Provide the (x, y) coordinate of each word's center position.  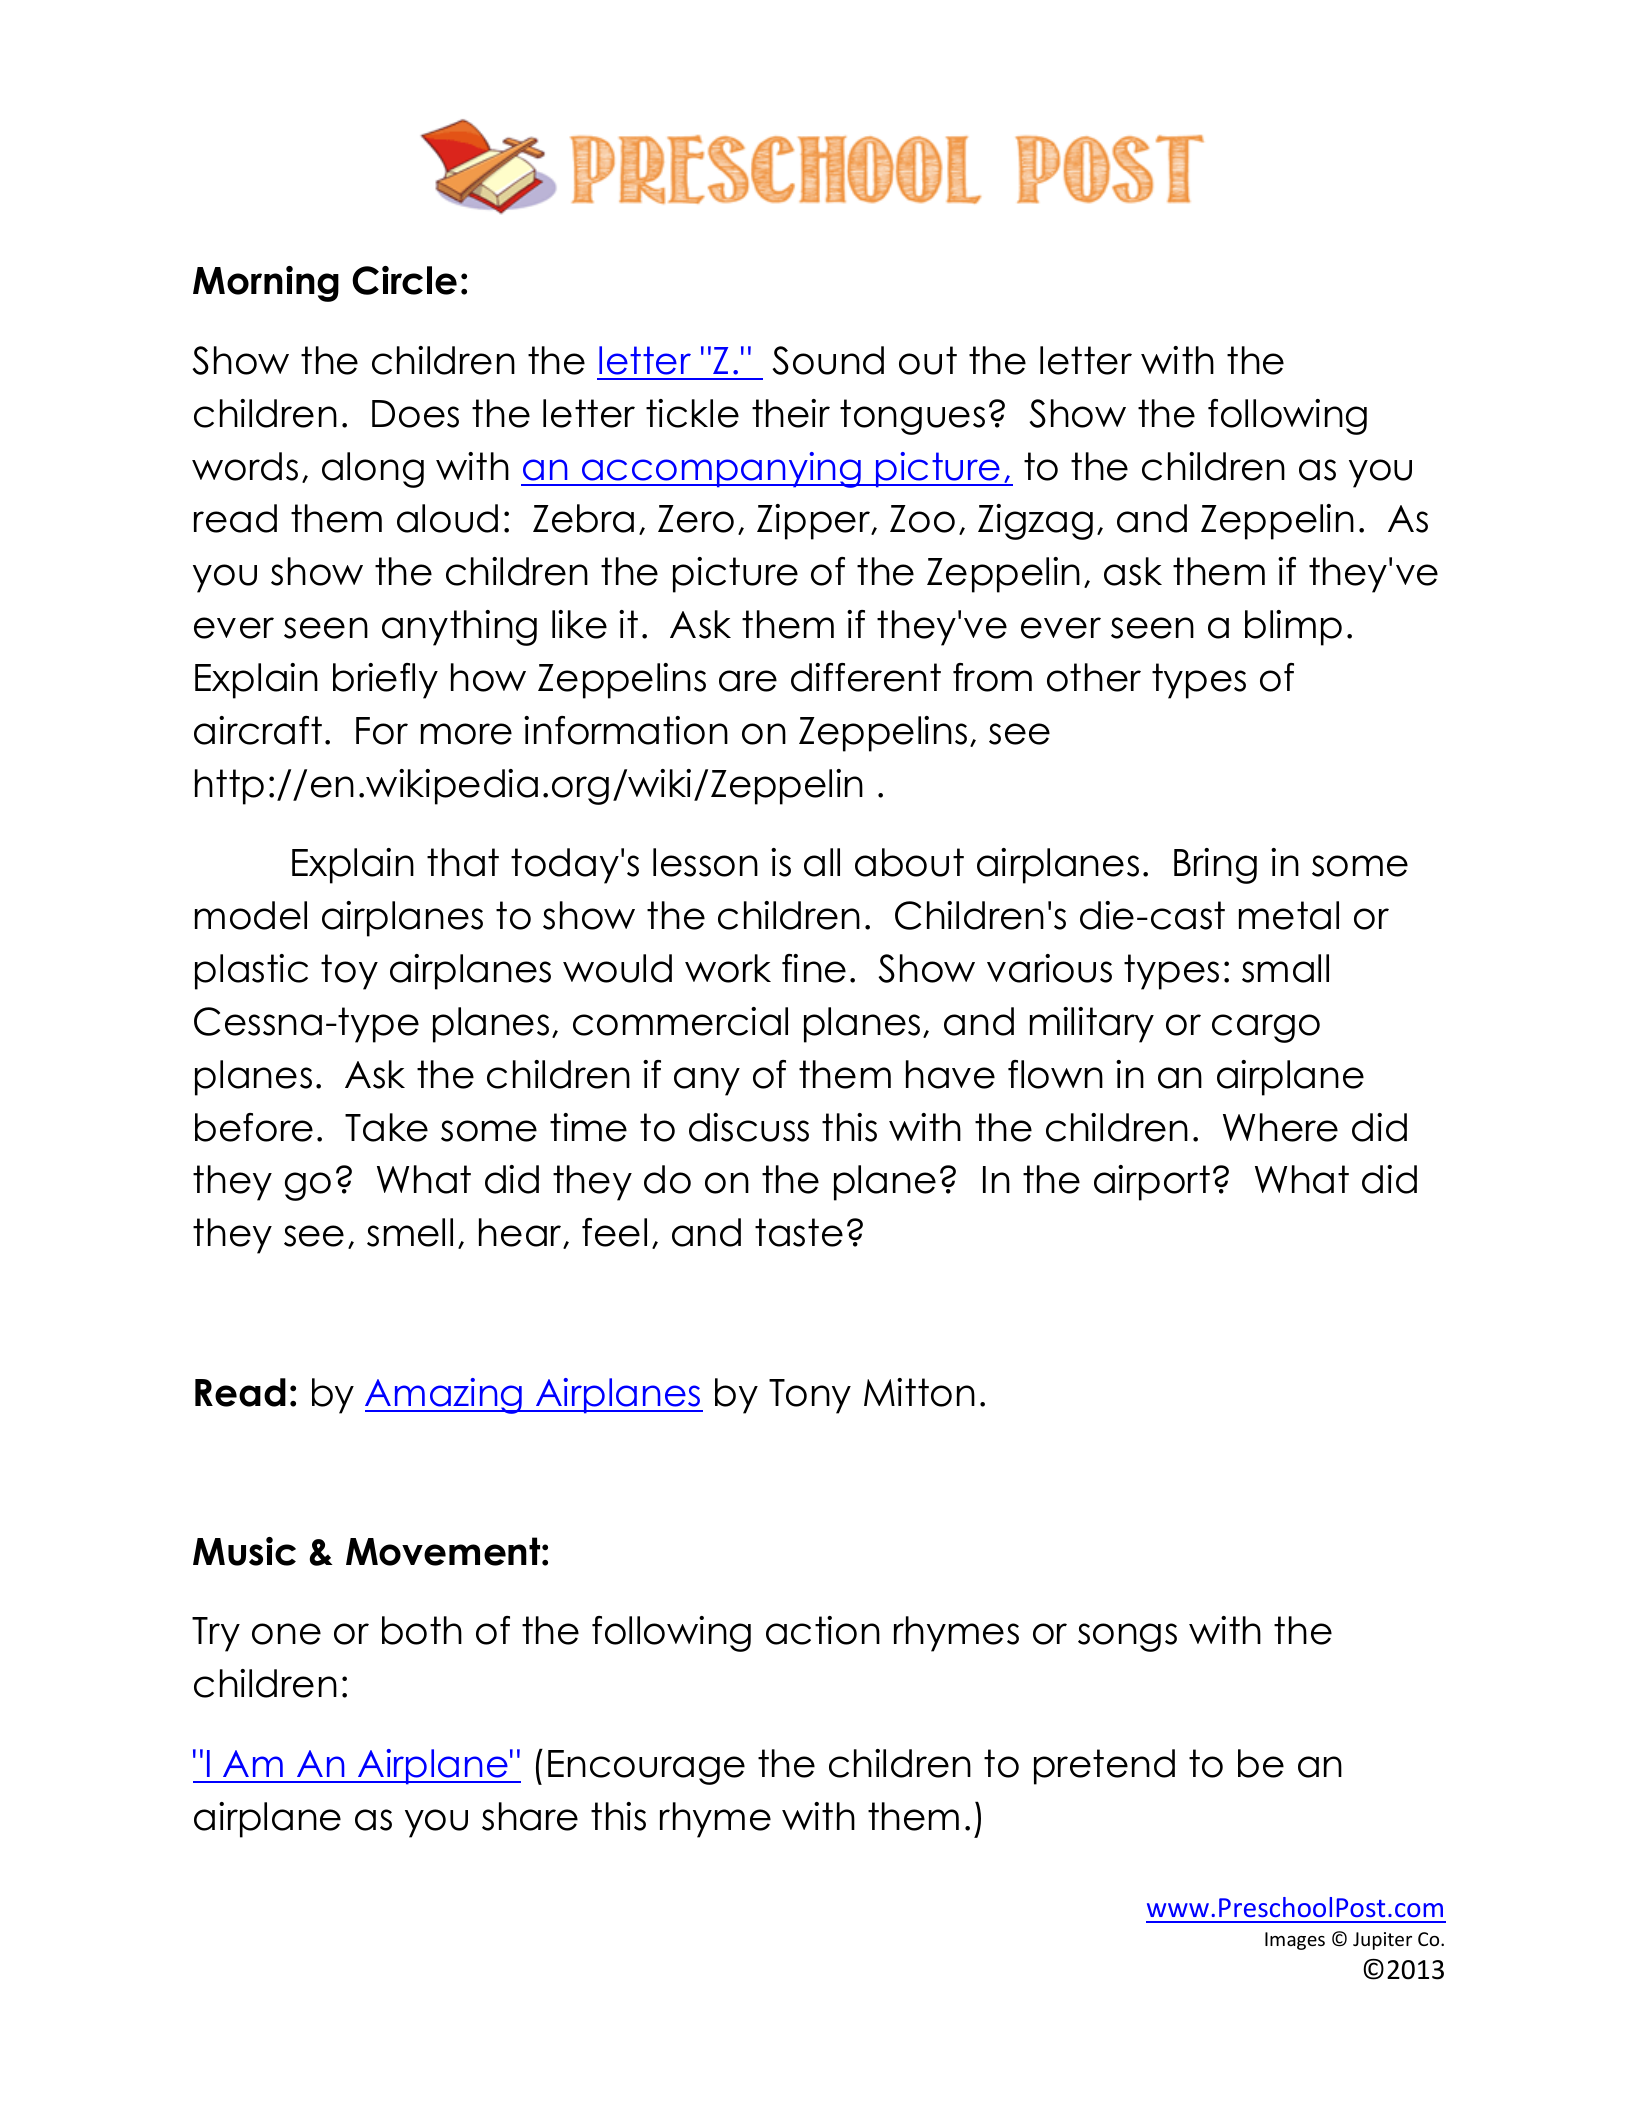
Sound (828, 360)
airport (1152, 1183)
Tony (810, 1396)
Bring (1215, 866)
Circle (404, 280)
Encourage (646, 1767)
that (463, 862)
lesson (705, 862)
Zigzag (1035, 522)
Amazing (445, 1396)
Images (1295, 1941)
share (530, 1816)
